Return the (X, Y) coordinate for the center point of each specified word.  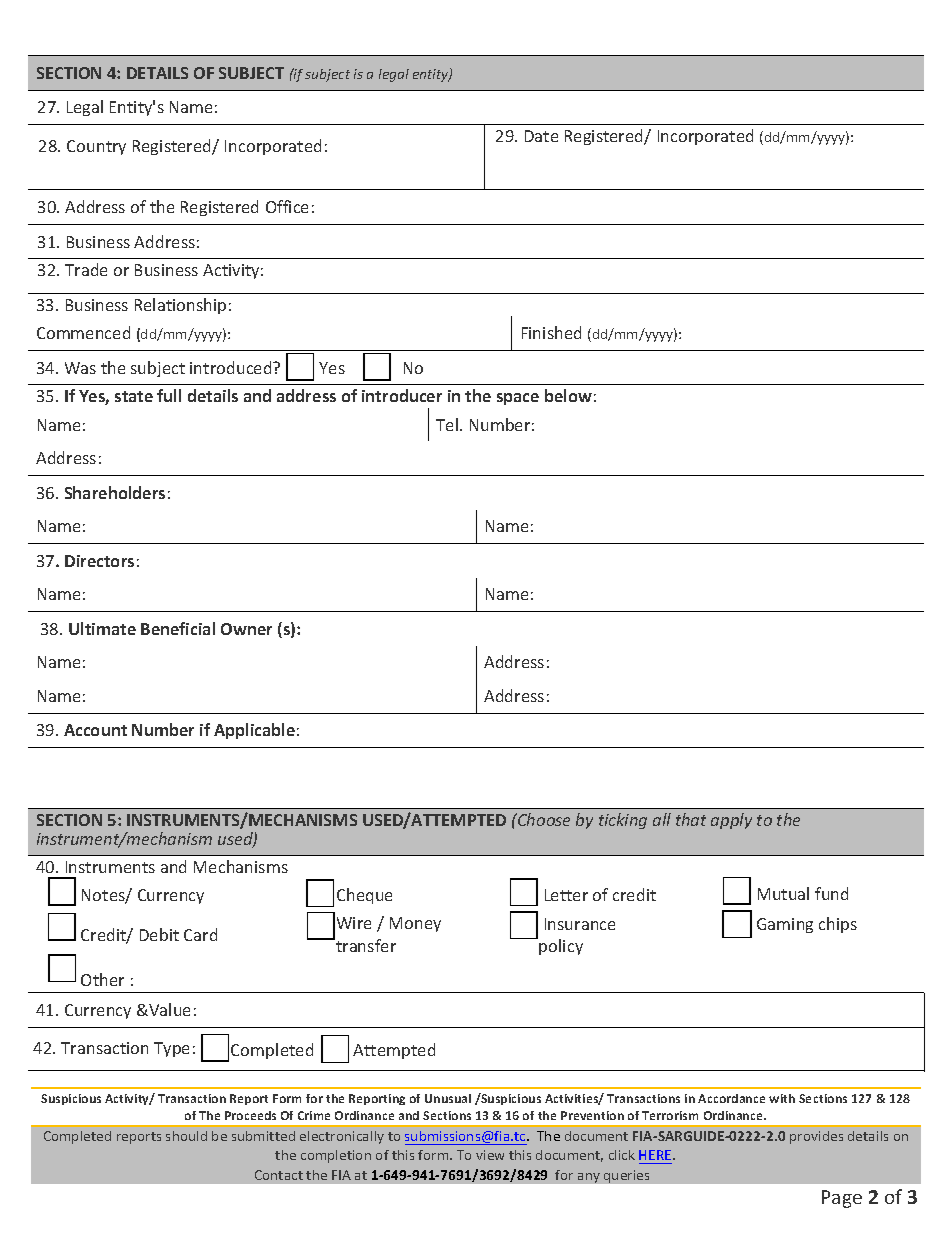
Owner (246, 629)
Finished (551, 332)
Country (96, 147)
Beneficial (178, 628)
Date (541, 136)
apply (731, 821)
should (186, 1136)
